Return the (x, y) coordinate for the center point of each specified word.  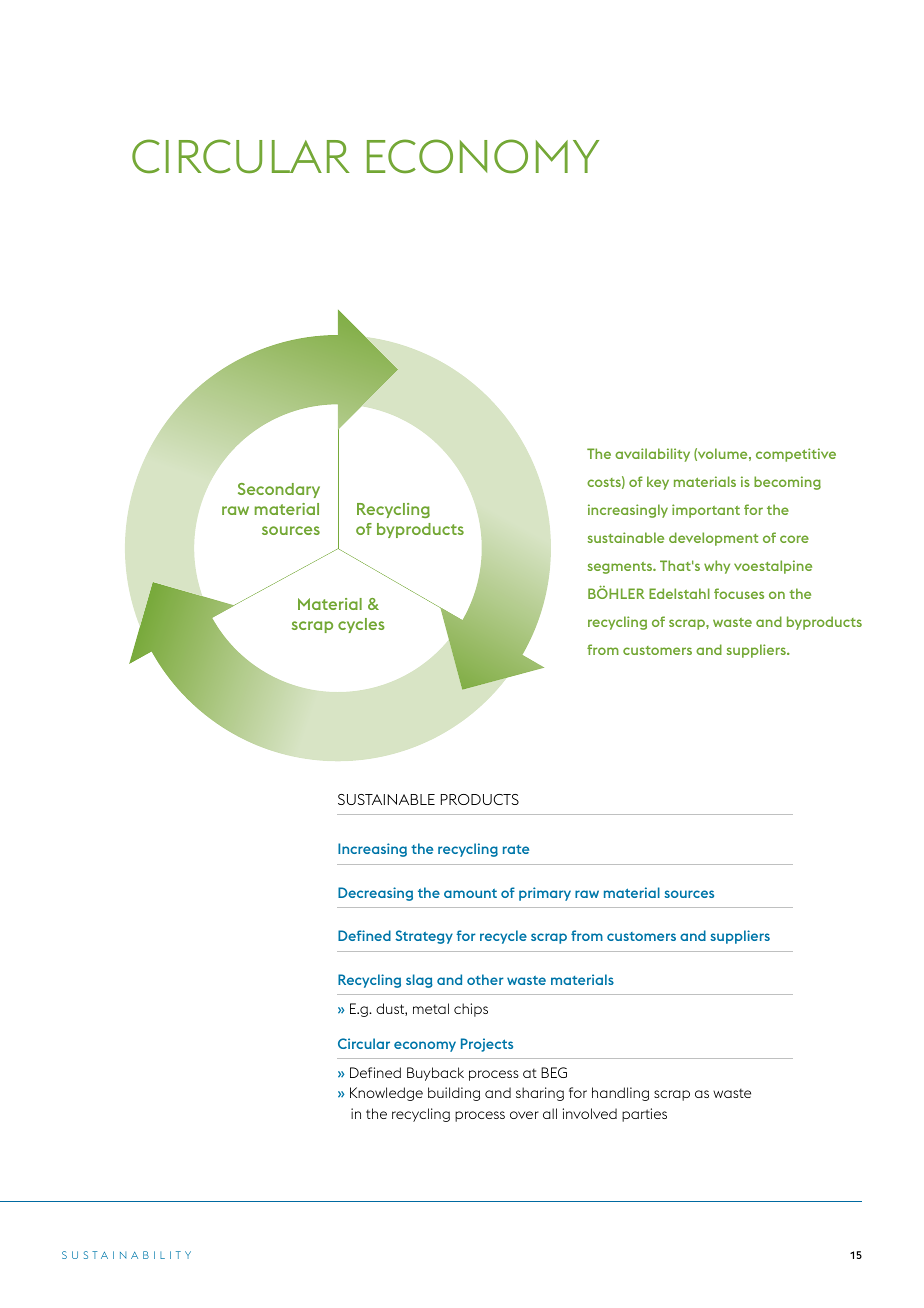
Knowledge (386, 1094)
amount (470, 893)
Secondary (279, 490)
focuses (739, 593)
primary (545, 894)
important (706, 511)
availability (652, 455)
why (717, 567)
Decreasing (375, 894)
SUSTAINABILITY (126, 1255)
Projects (487, 1045)
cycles (361, 625)
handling (620, 1094)
